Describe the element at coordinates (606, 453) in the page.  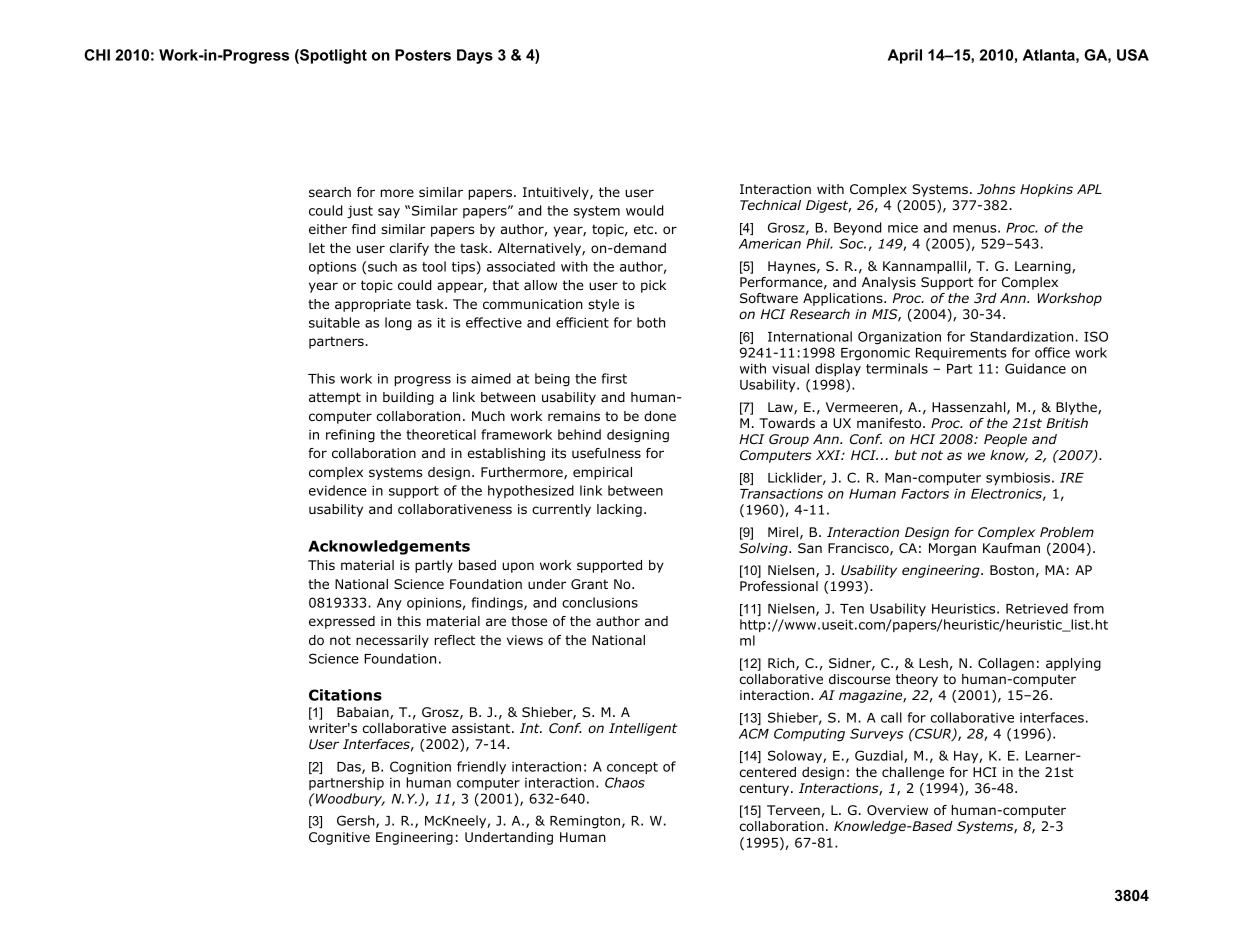
I see `usefulness` at that location.
